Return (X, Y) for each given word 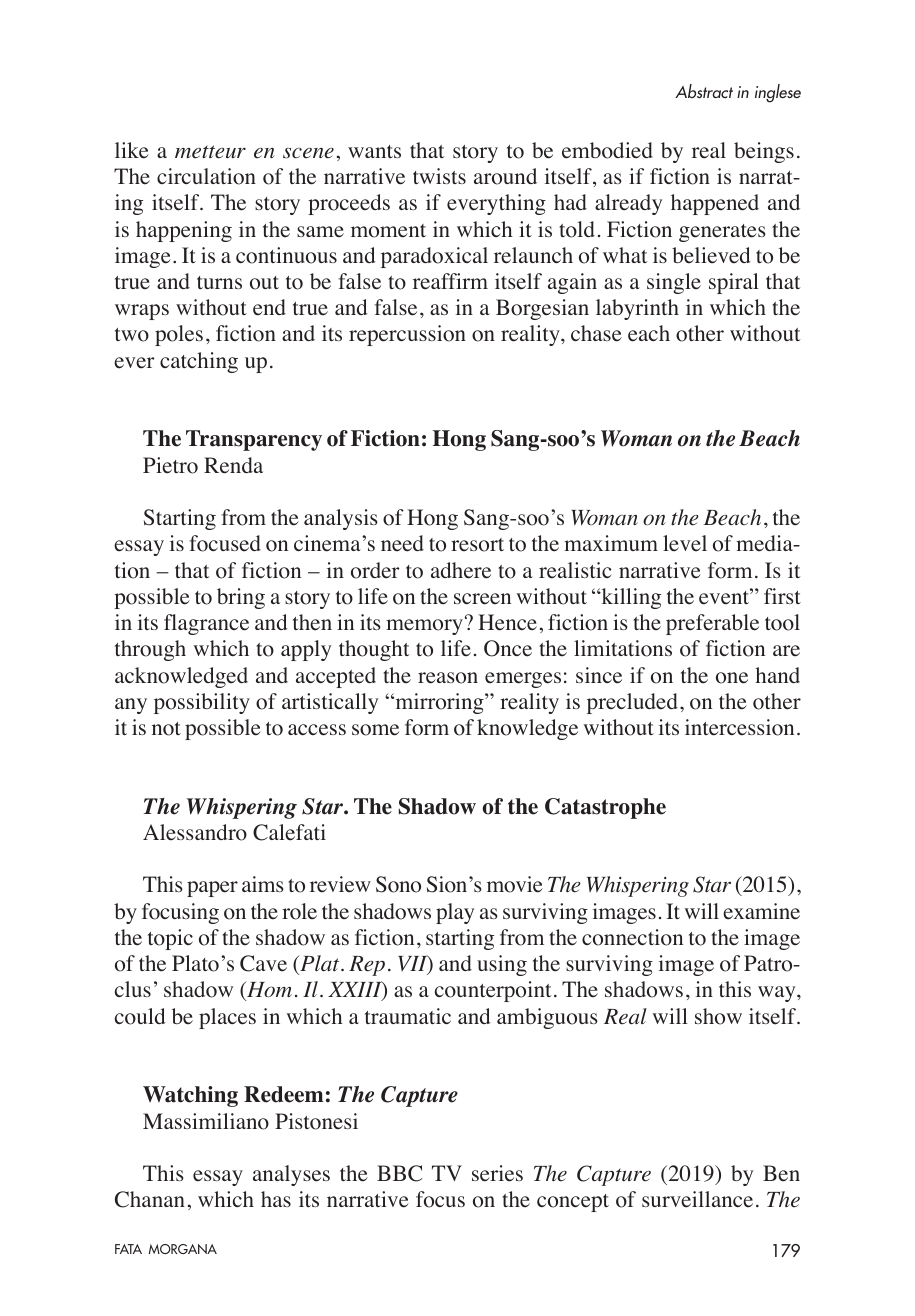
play (455, 913)
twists (439, 176)
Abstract (704, 91)
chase (596, 333)
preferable (712, 624)
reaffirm (450, 281)
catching (199, 362)
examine (761, 911)
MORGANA (182, 1249)
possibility (202, 703)
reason (448, 678)
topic (170, 939)
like (132, 150)
